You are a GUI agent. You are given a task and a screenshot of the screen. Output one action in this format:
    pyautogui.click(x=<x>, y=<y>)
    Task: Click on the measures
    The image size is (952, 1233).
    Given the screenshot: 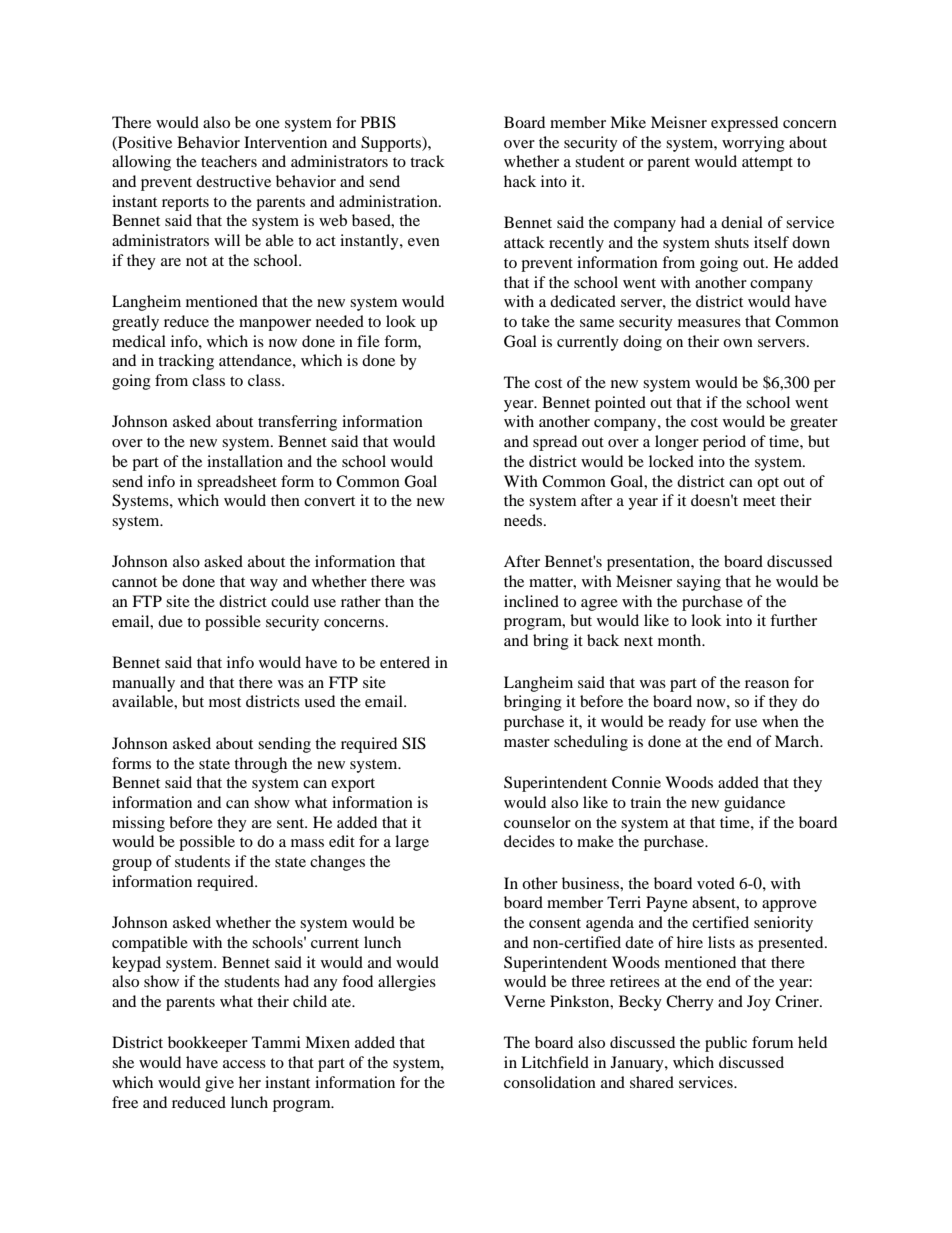 What is the action you would take?
    pyautogui.click(x=709, y=323)
